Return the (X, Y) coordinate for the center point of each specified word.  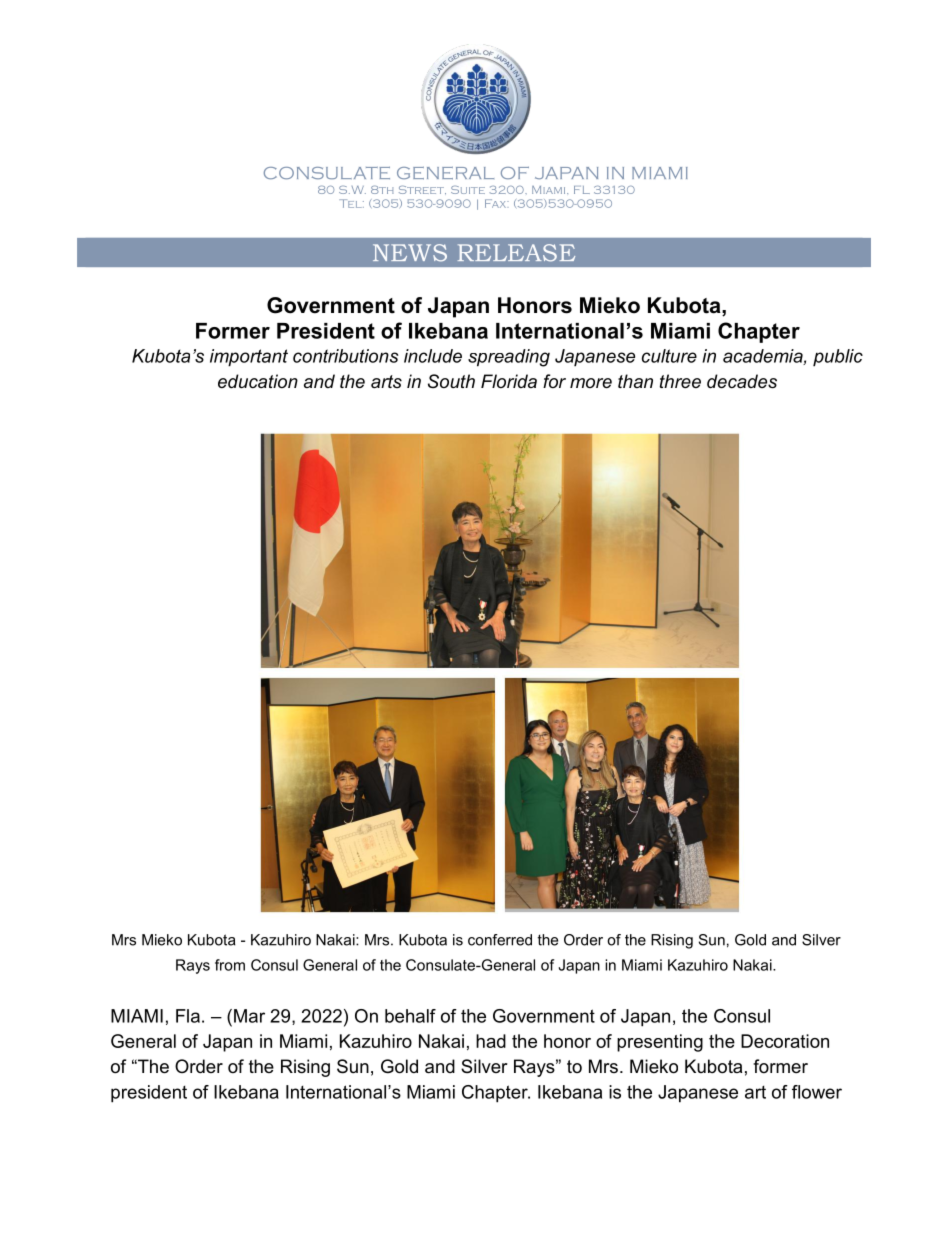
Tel (351, 203)
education (258, 381)
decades (742, 381)
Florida (509, 381)
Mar (249, 1016)
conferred (500, 940)
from (230, 965)
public (838, 358)
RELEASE (516, 253)
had (491, 1041)
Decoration (785, 1041)
